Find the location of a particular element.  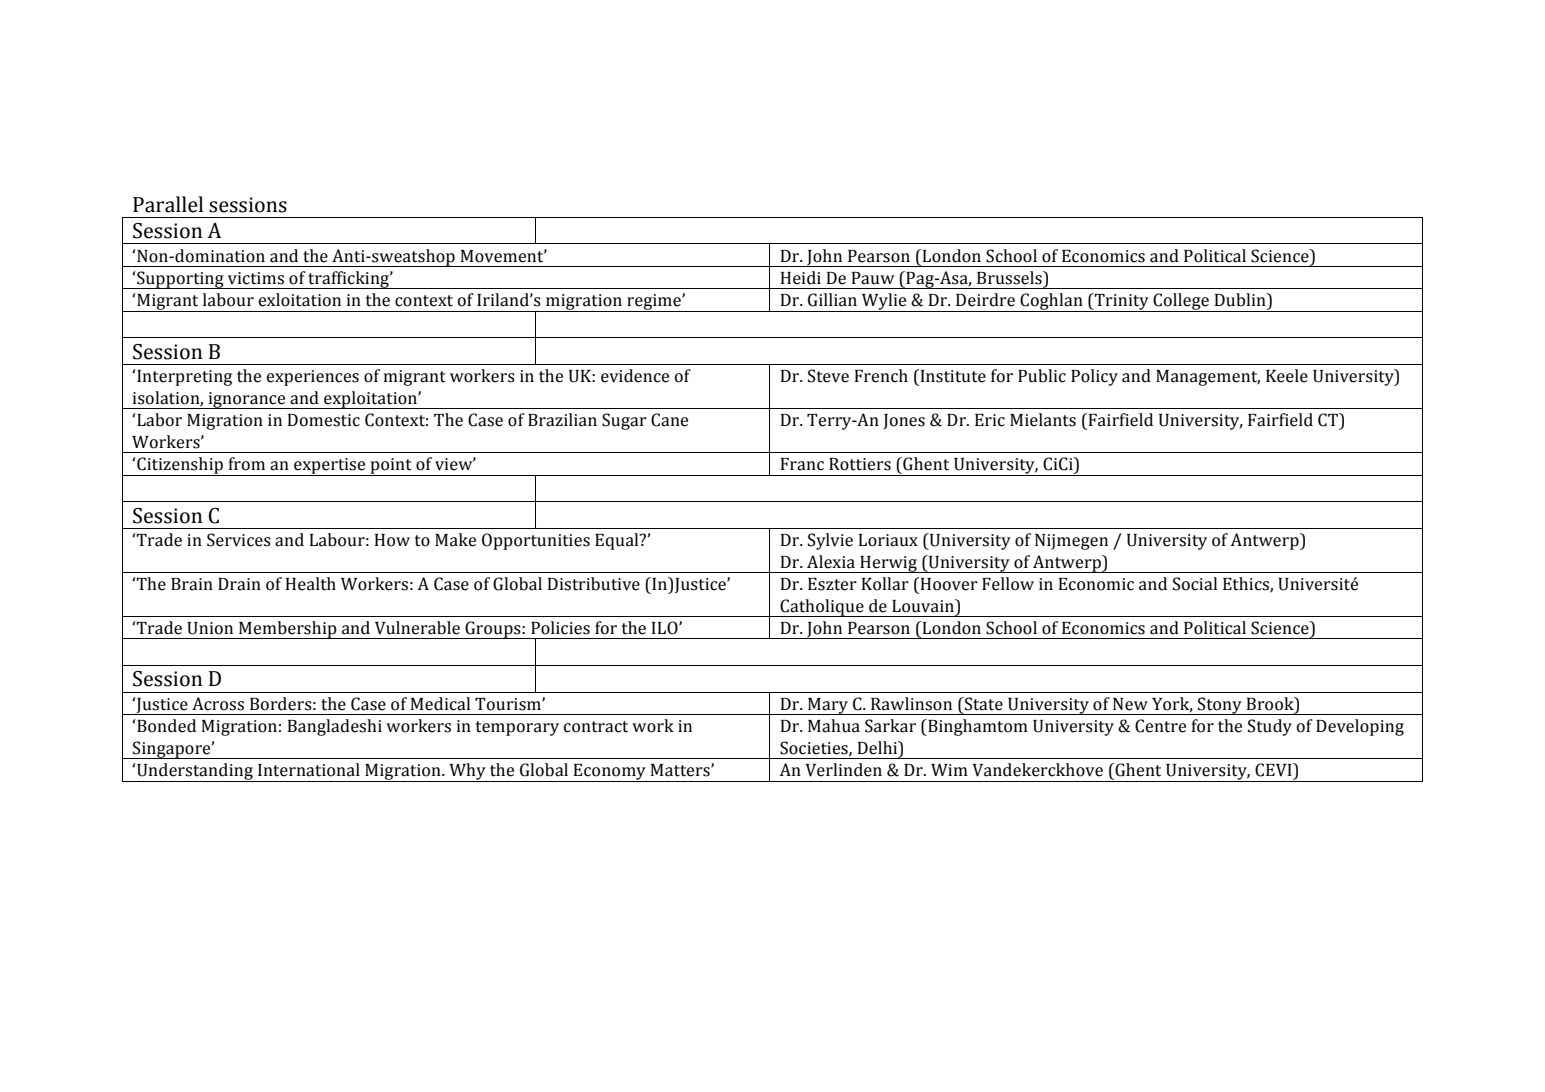

Sylvie is located at coordinates (830, 541).
